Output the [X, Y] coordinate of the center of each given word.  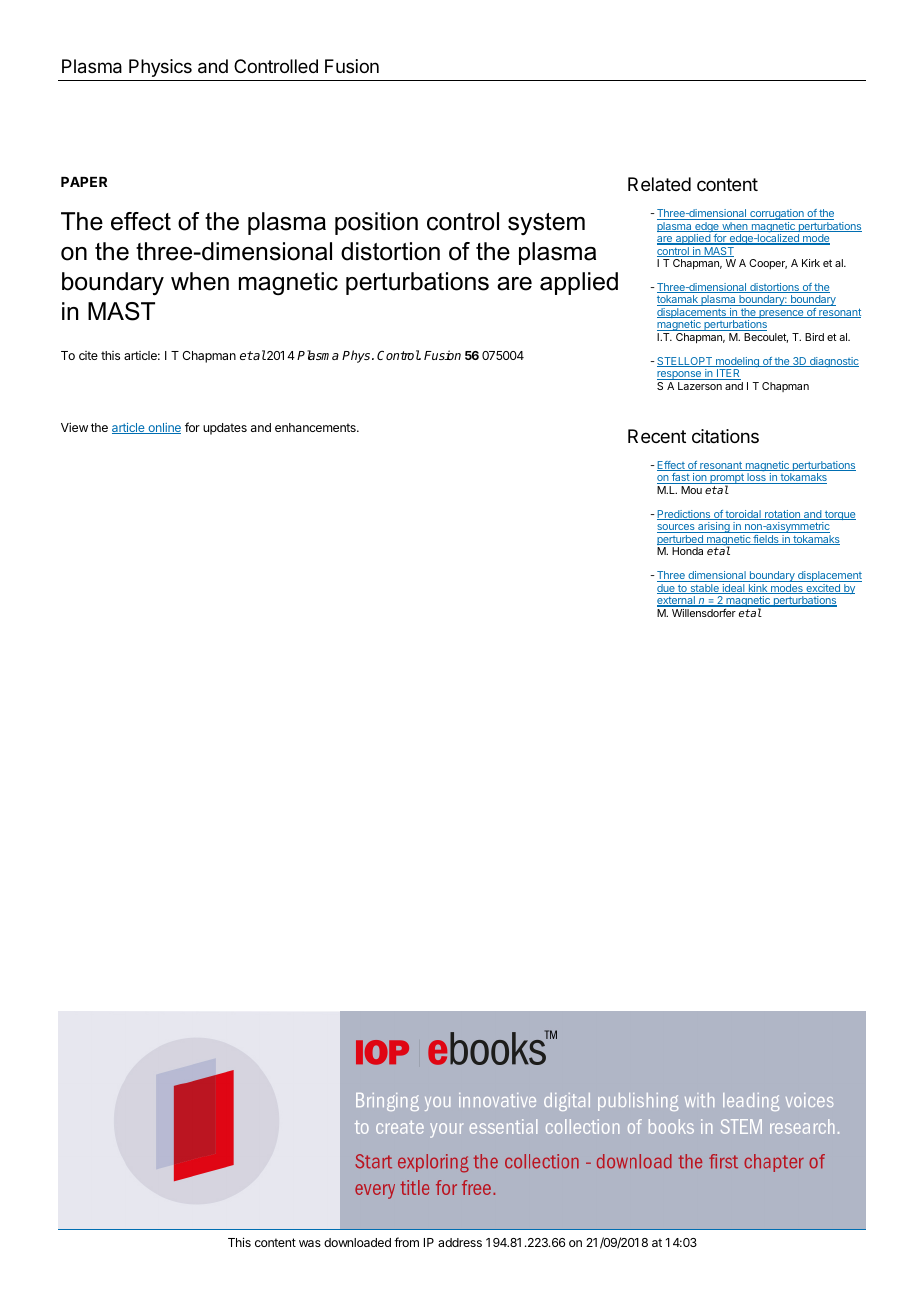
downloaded [357, 1242]
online [163, 428]
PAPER [84, 182]
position [376, 223]
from [406, 1242]
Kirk [811, 263]
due [667, 589]
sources [677, 528]
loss [756, 478]
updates [225, 429]
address [460, 1242]
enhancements [316, 427]
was [310, 1243]
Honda [687, 551]
